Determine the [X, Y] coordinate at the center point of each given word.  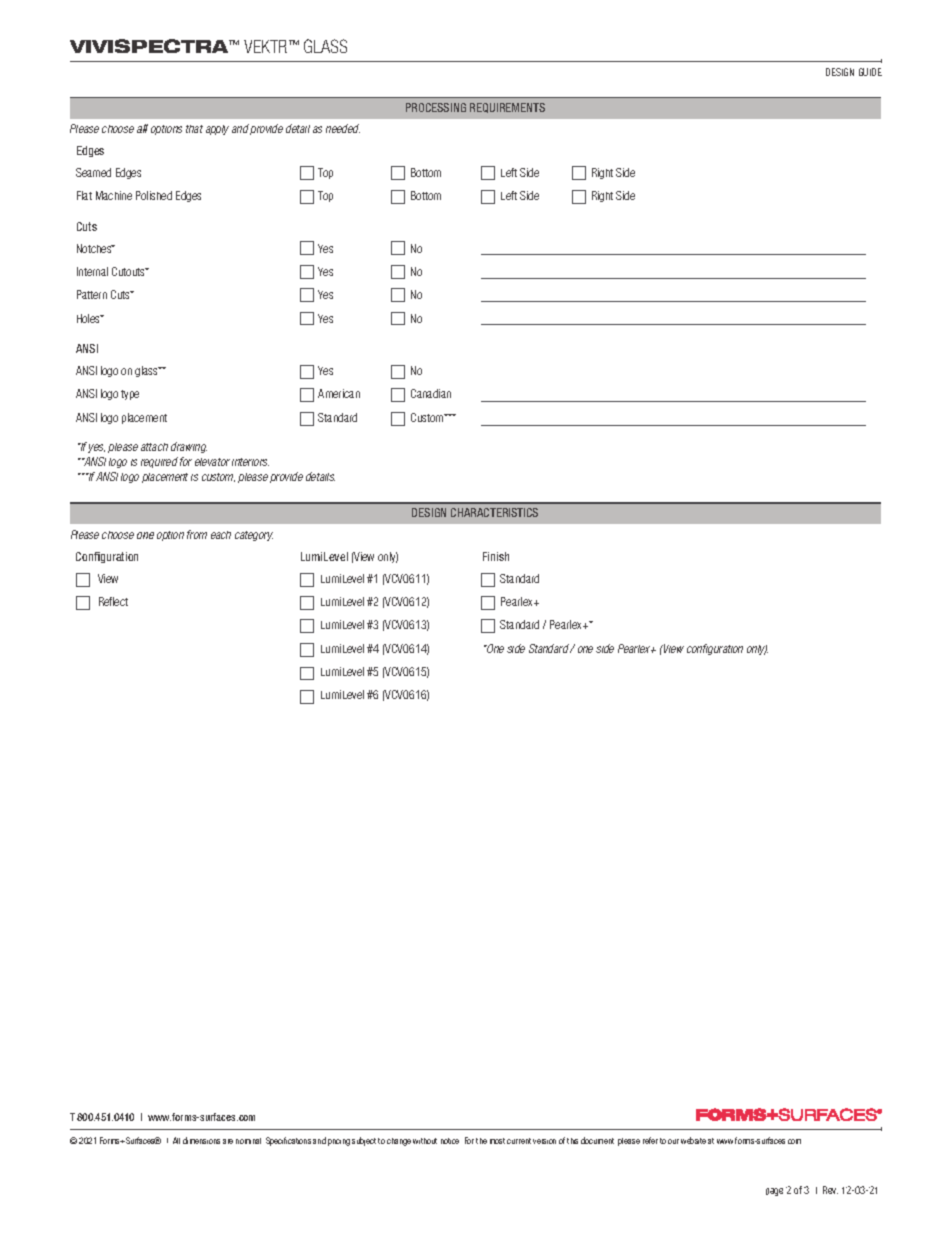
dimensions [201, 1140]
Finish [496, 556]
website [693, 1140]
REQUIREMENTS [507, 108]
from [197, 534]
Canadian [431, 393]
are [228, 1141]
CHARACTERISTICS [494, 512]
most [497, 1141]
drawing [189, 447]
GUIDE [870, 72]
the [481, 1141]
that [194, 129]
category [254, 536]
